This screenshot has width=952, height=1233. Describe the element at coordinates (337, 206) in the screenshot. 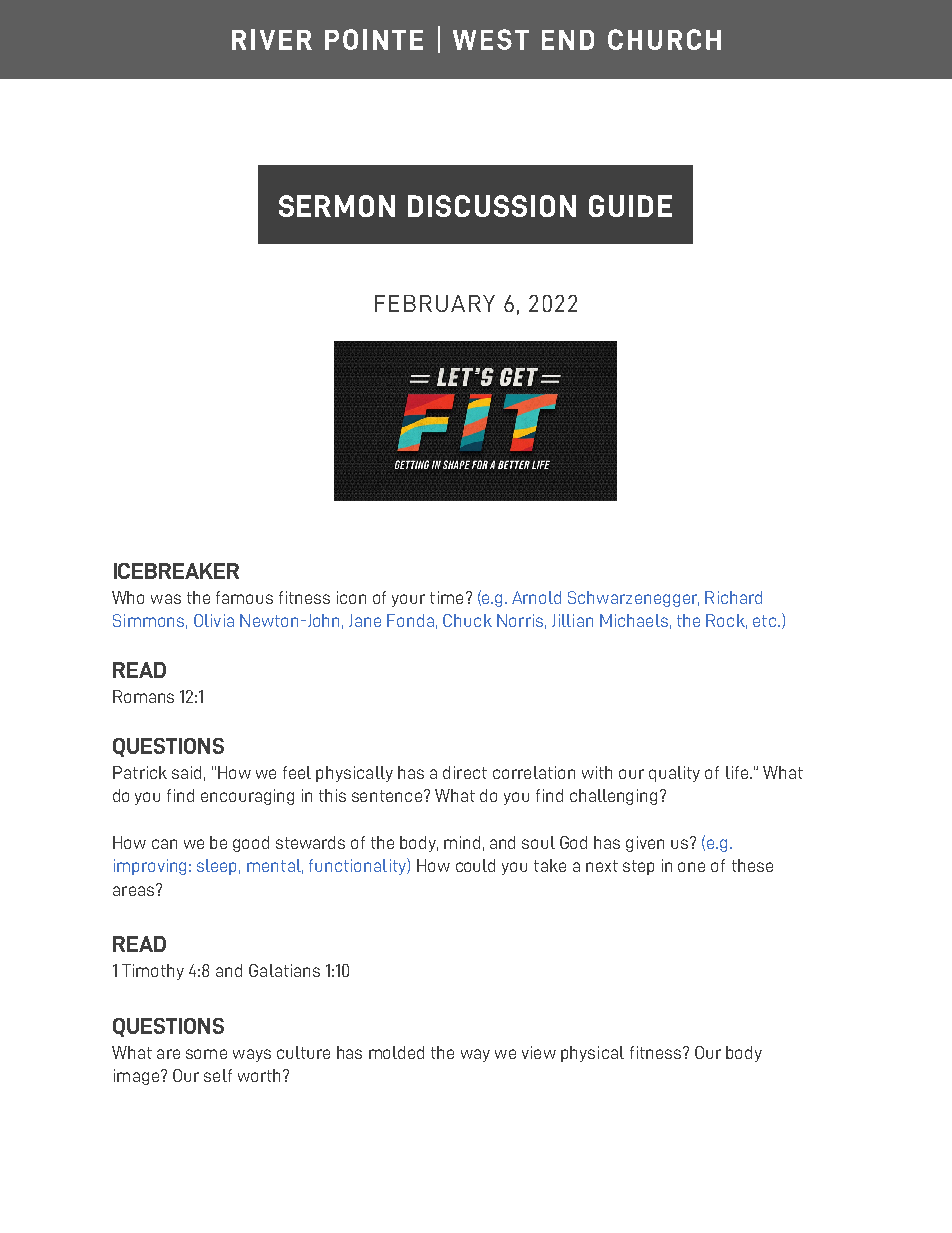

I see `SERMON` at that location.
